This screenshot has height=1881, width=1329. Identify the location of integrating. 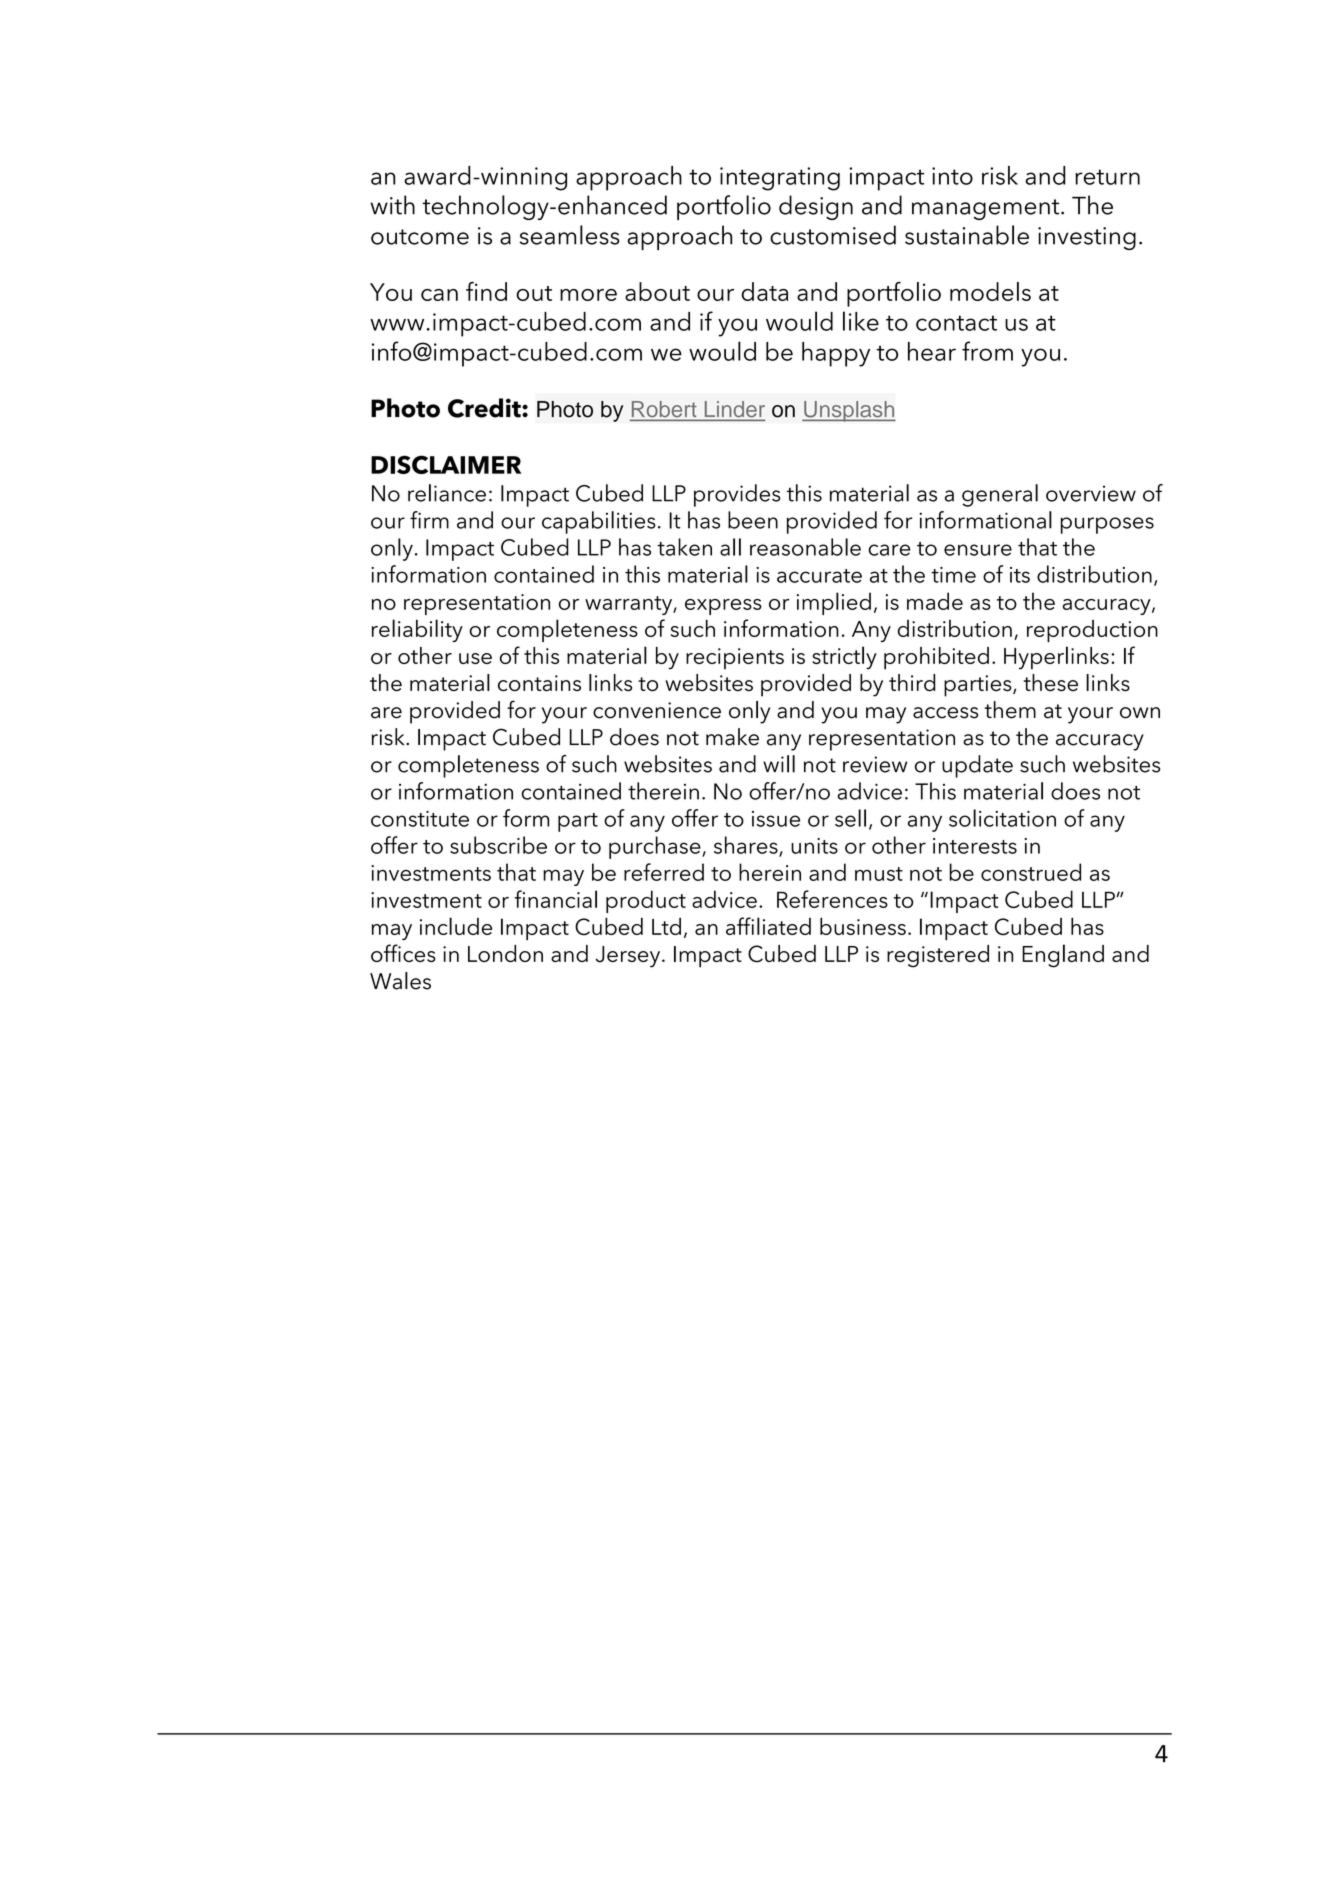
(780, 179).
